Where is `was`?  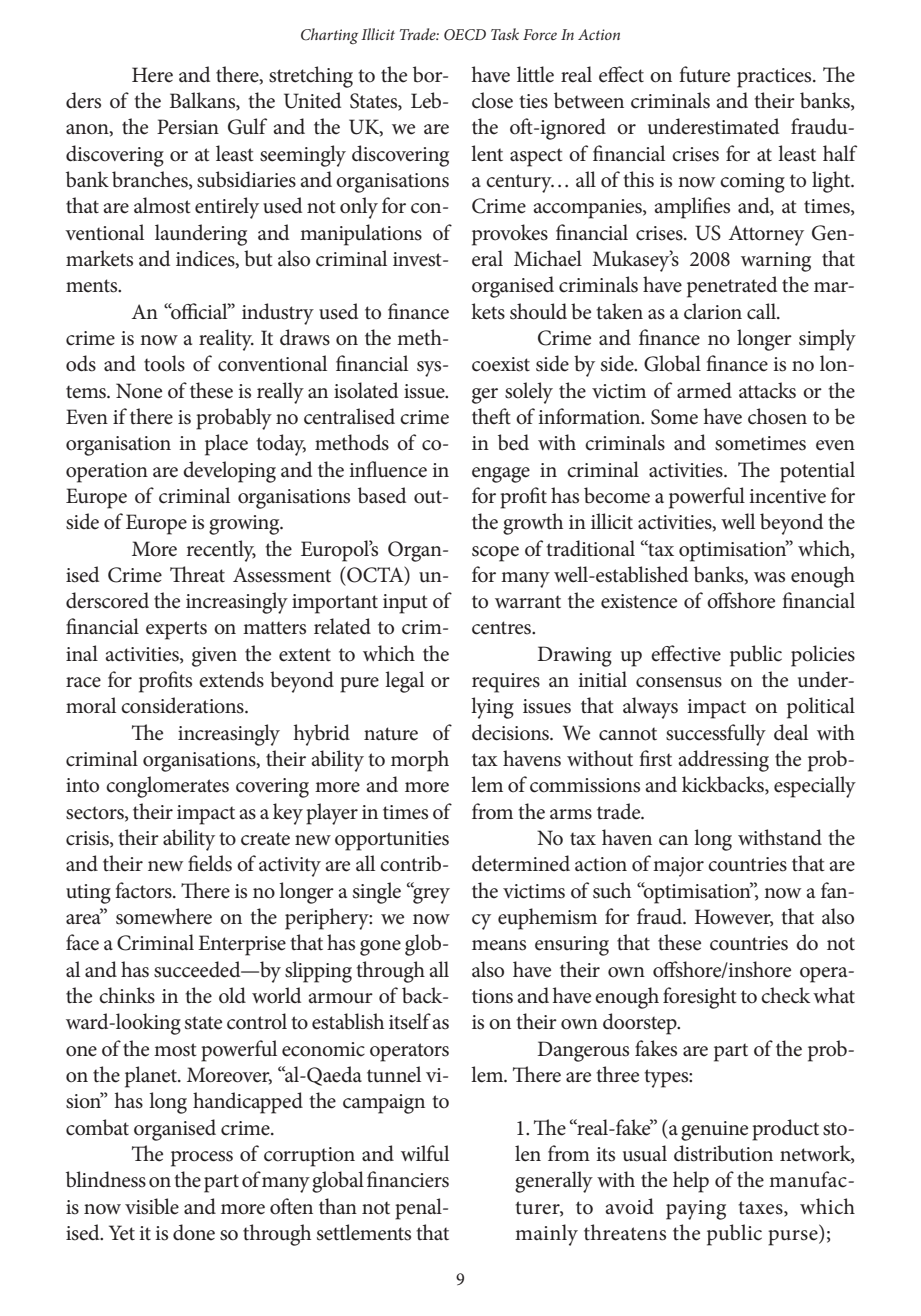 was is located at coordinates (769, 577).
